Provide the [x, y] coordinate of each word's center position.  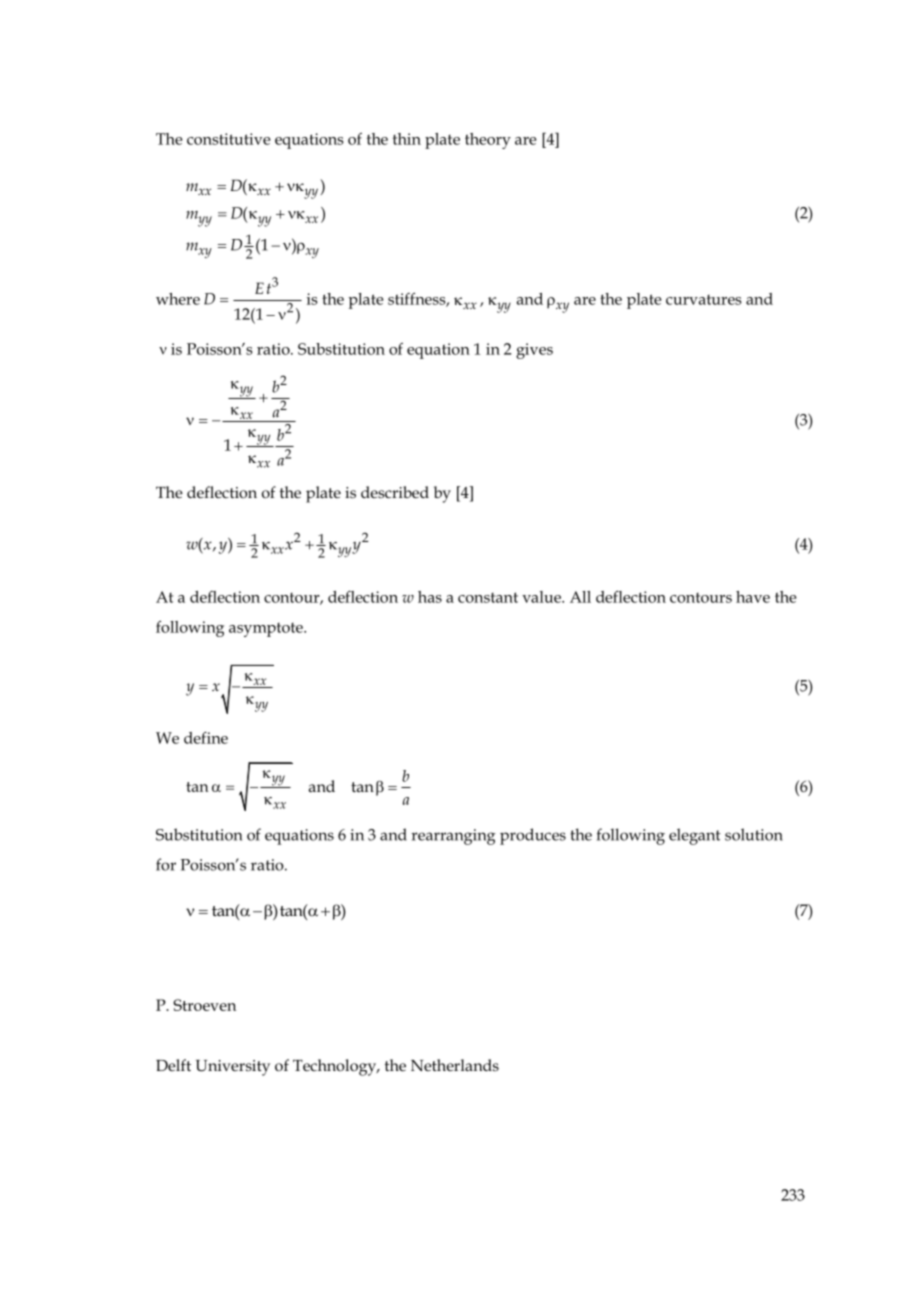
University [233, 1068]
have [753, 597]
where [178, 299]
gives [534, 351]
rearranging [453, 837]
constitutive [228, 139]
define [206, 738]
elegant [695, 836]
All [580, 597]
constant [488, 597]
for [166, 864]
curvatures [704, 300]
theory [488, 141]
